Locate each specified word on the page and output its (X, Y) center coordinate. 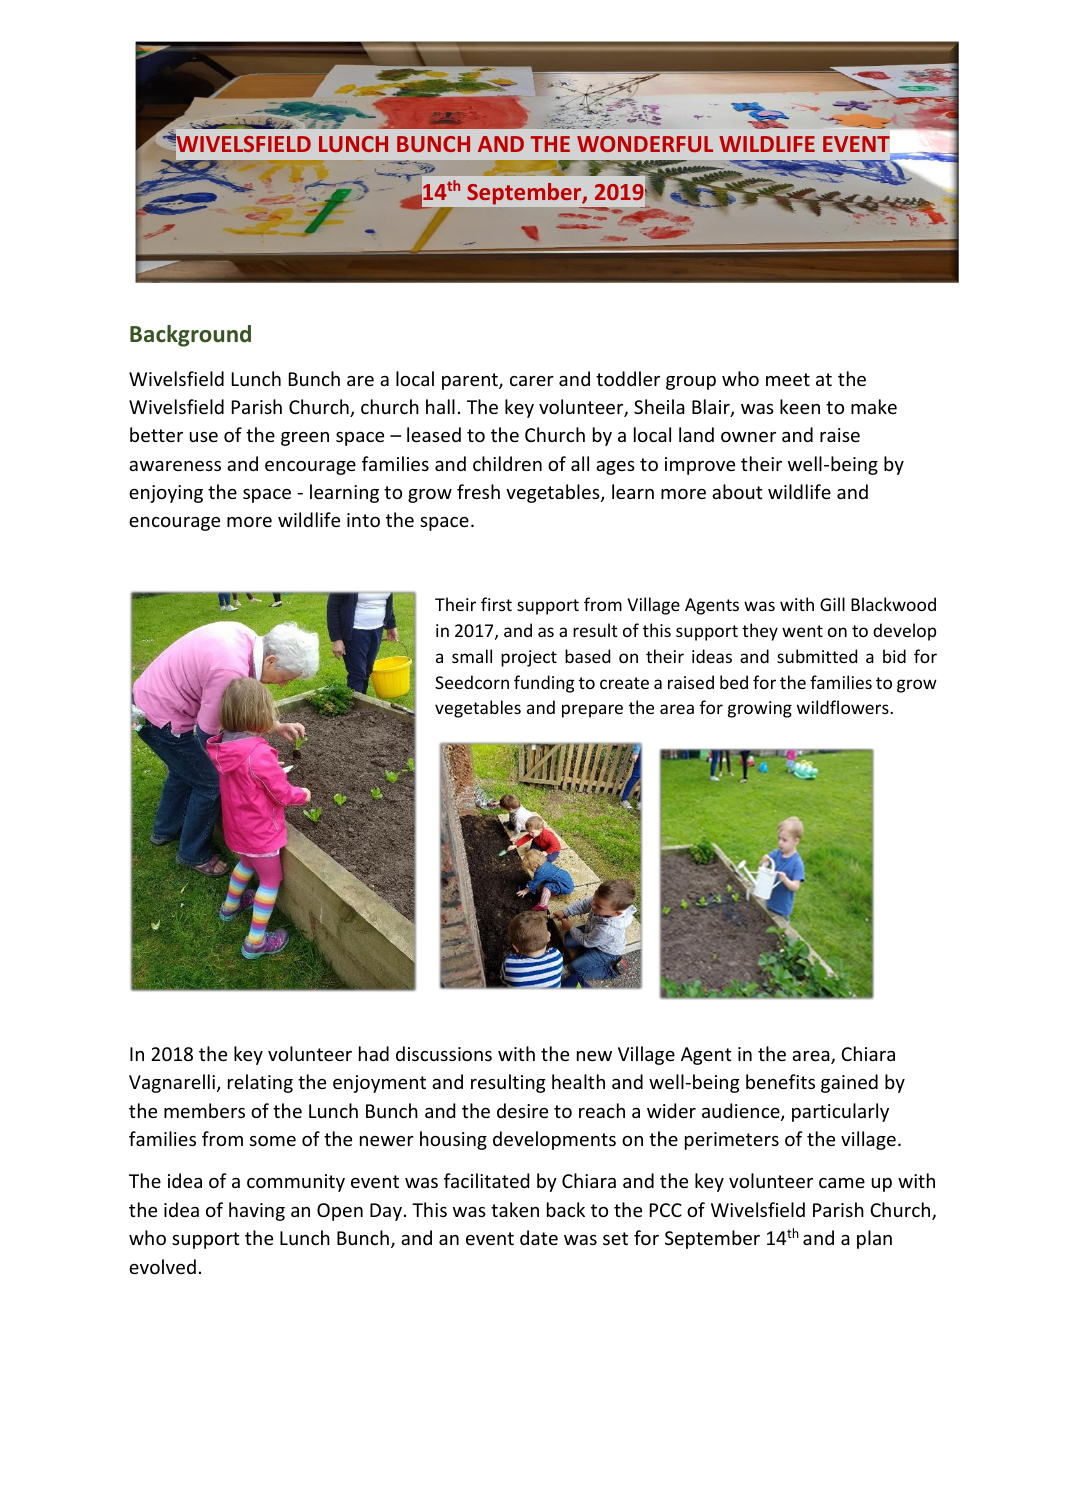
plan (874, 1239)
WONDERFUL (645, 144)
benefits (780, 1081)
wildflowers (844, 707)
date (539, 1237)
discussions (444, 1053)
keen (800, 406)
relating (260, 1083)
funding (544, 684)
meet (788, 379)
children (507, 463)
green (305, 439)
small (472, 656)
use (203, 437)
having (257, 1211)
